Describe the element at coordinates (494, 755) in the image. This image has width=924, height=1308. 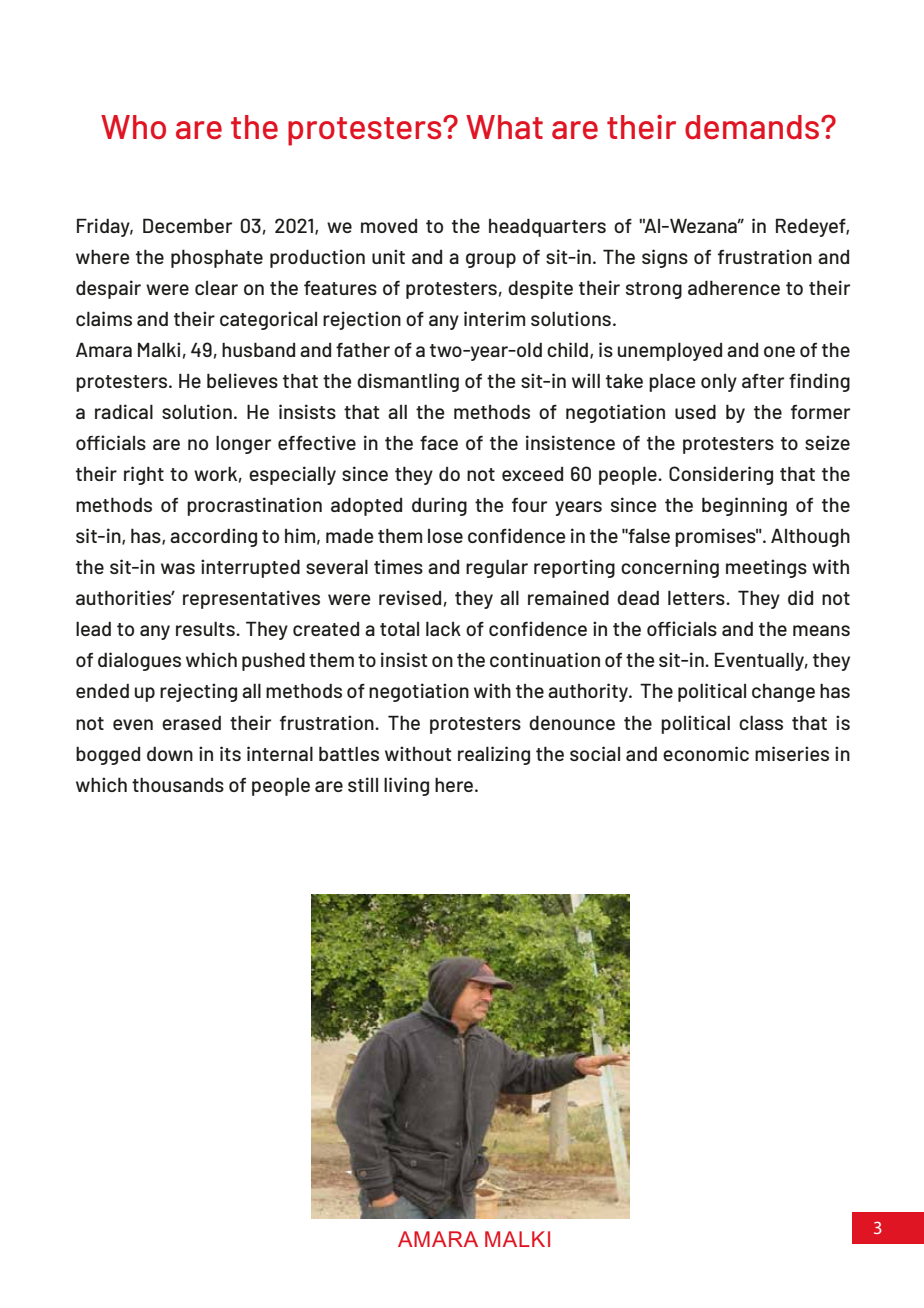
I see `realizing` at that location.
